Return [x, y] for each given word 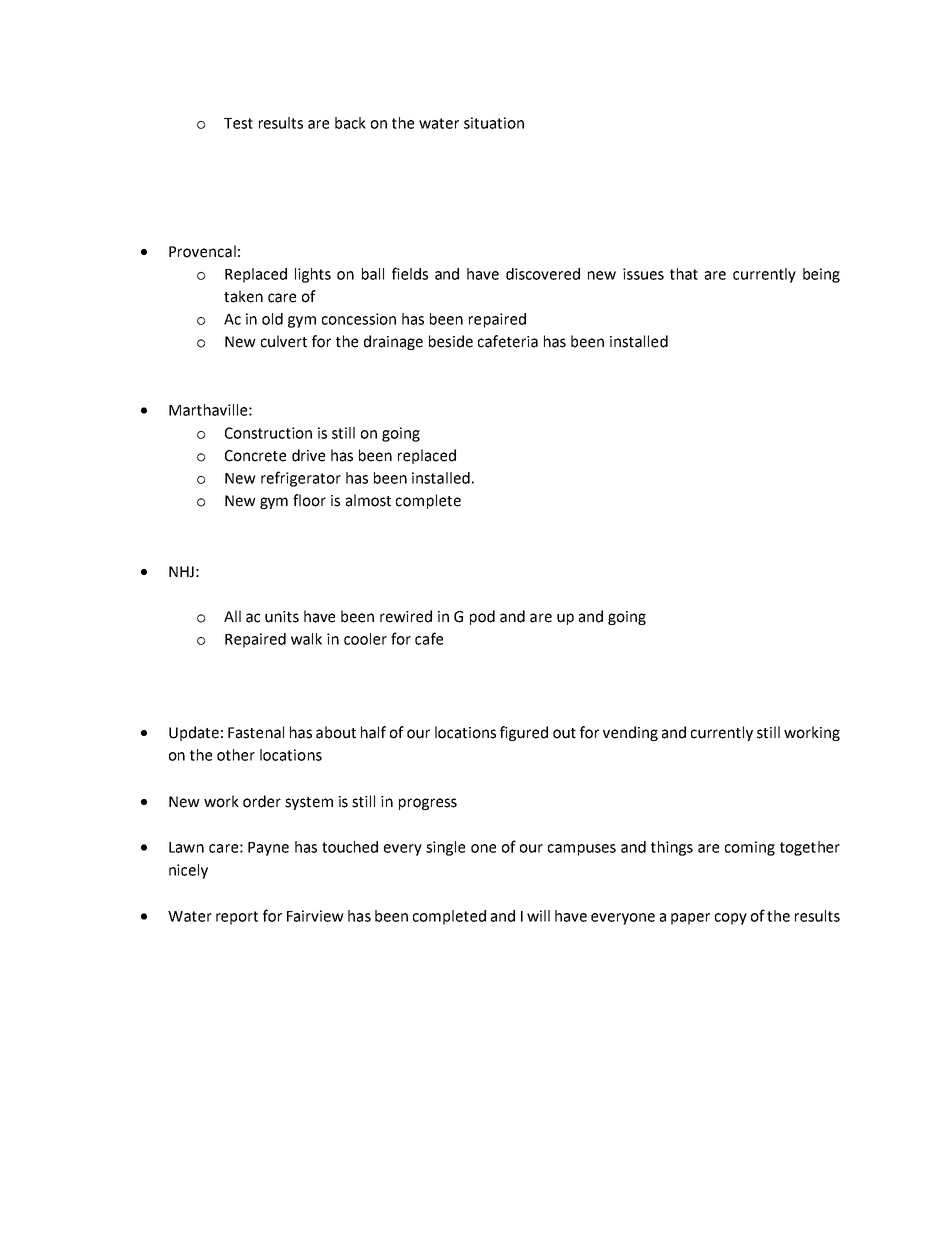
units [282, 617]
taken [243, 296]
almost [368, 500]
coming [750, 848]
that [684, 274]
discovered [543, 274]
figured [524, 733]
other [236, 755]
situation [494, 123]
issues [643, 274]
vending [630, 733]
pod [482, 617]
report [237, 918]
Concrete [255, 456]
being [821, 275]
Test [238, 123]
